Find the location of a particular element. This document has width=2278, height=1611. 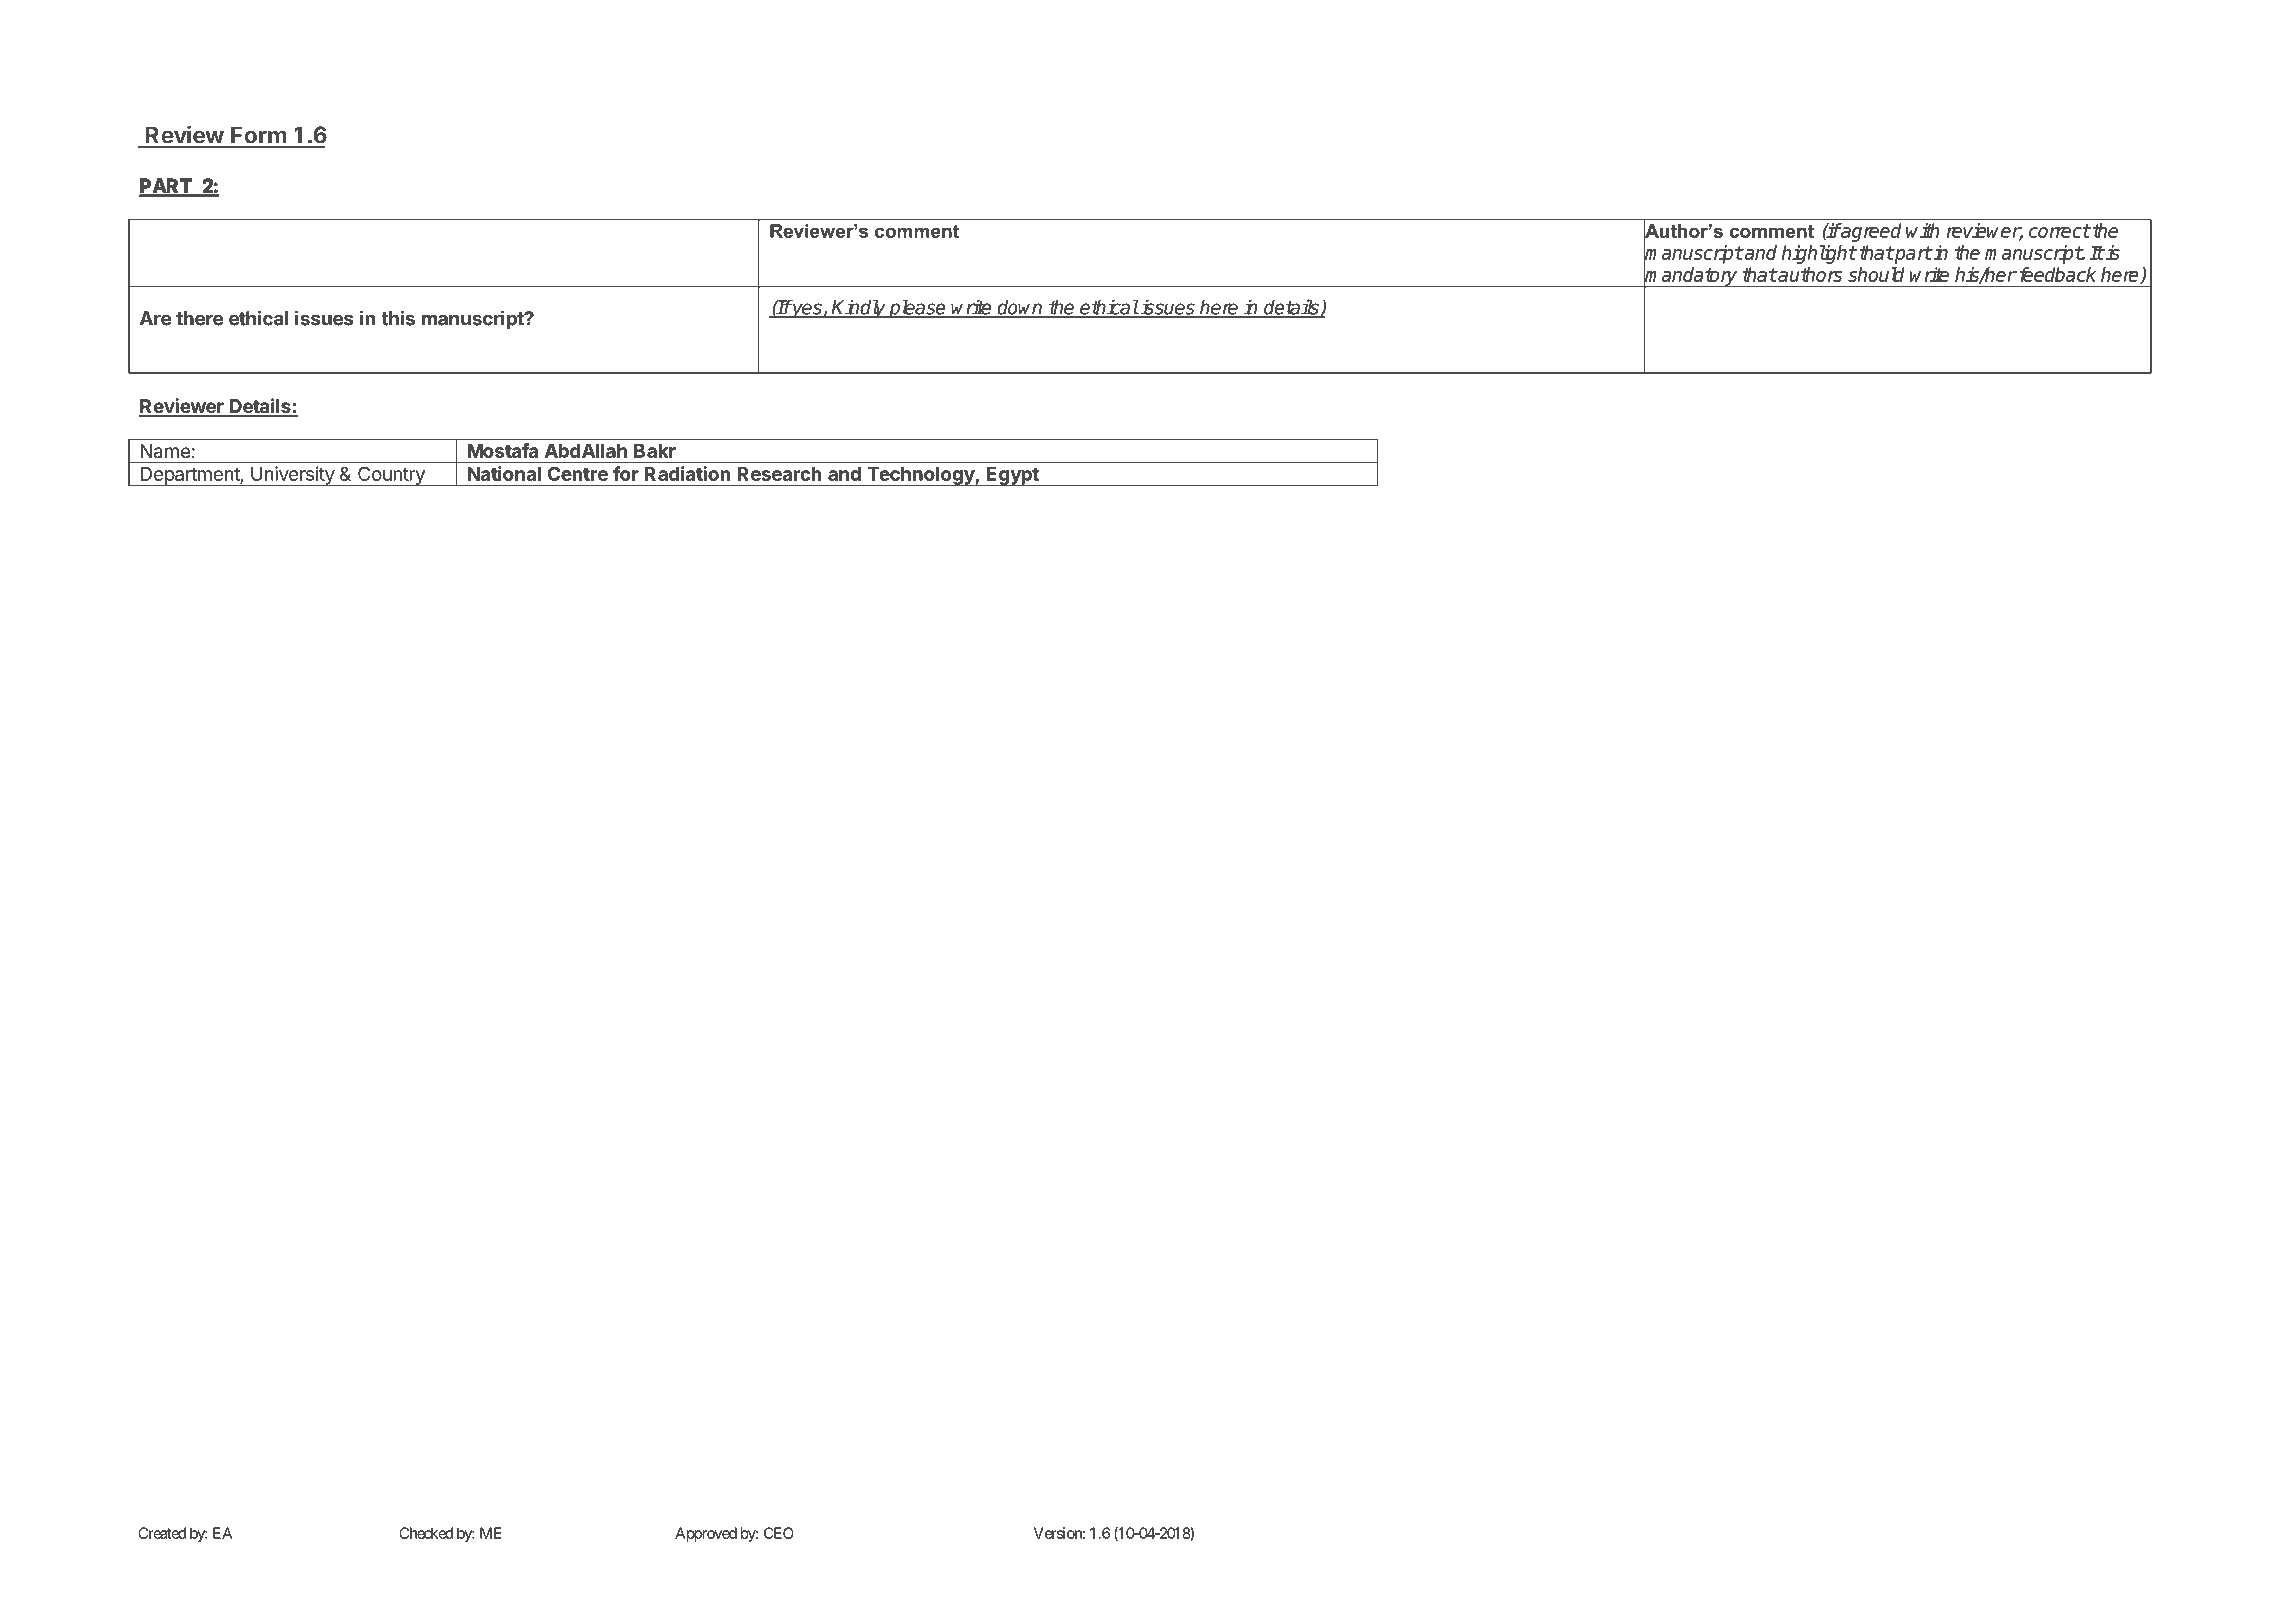

Country is located at coordinates (391, 476).
